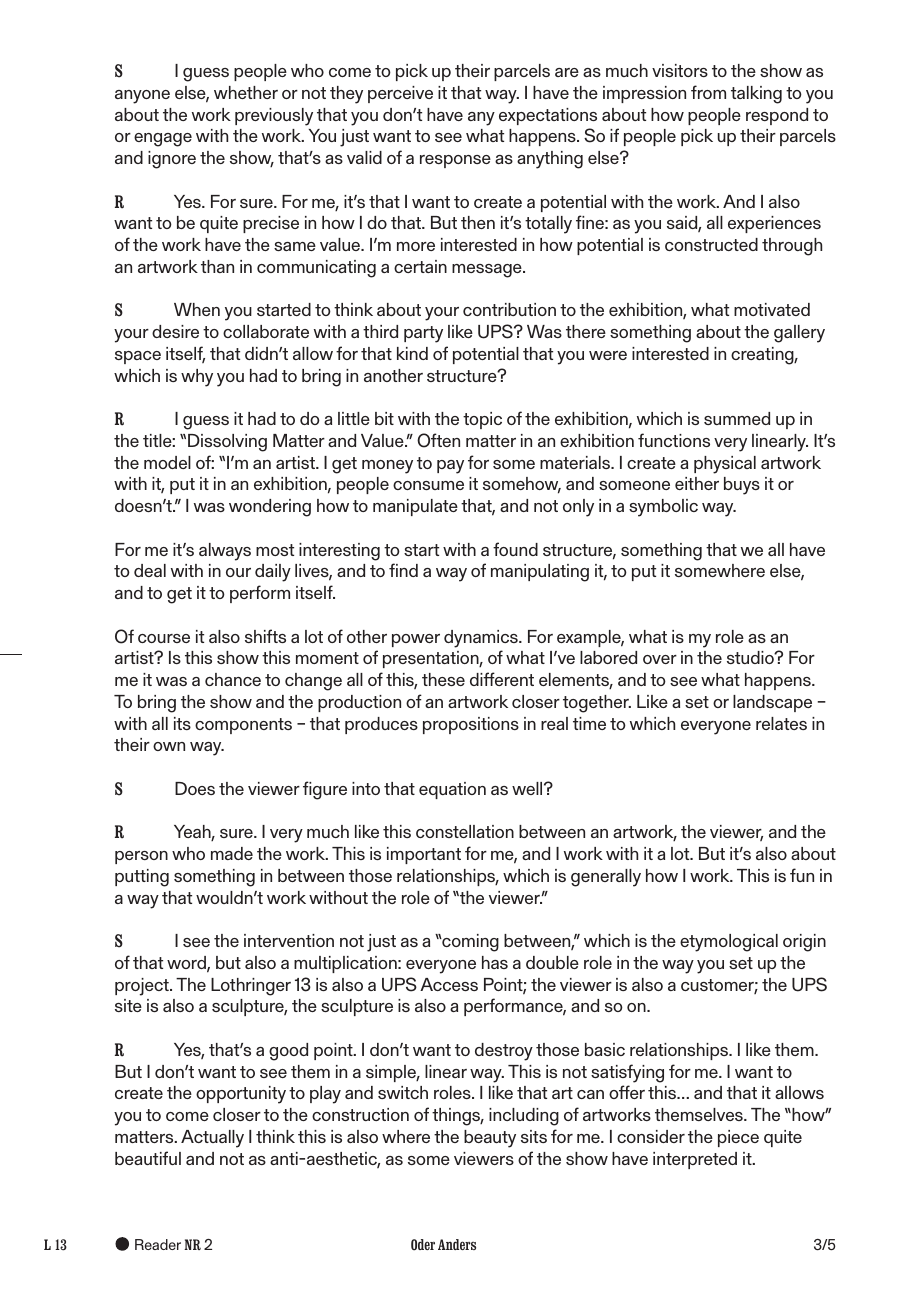 This document has width=924, height=1308. Describe the element at coordinates (708, 92) in the document. I see `from` at that location.
